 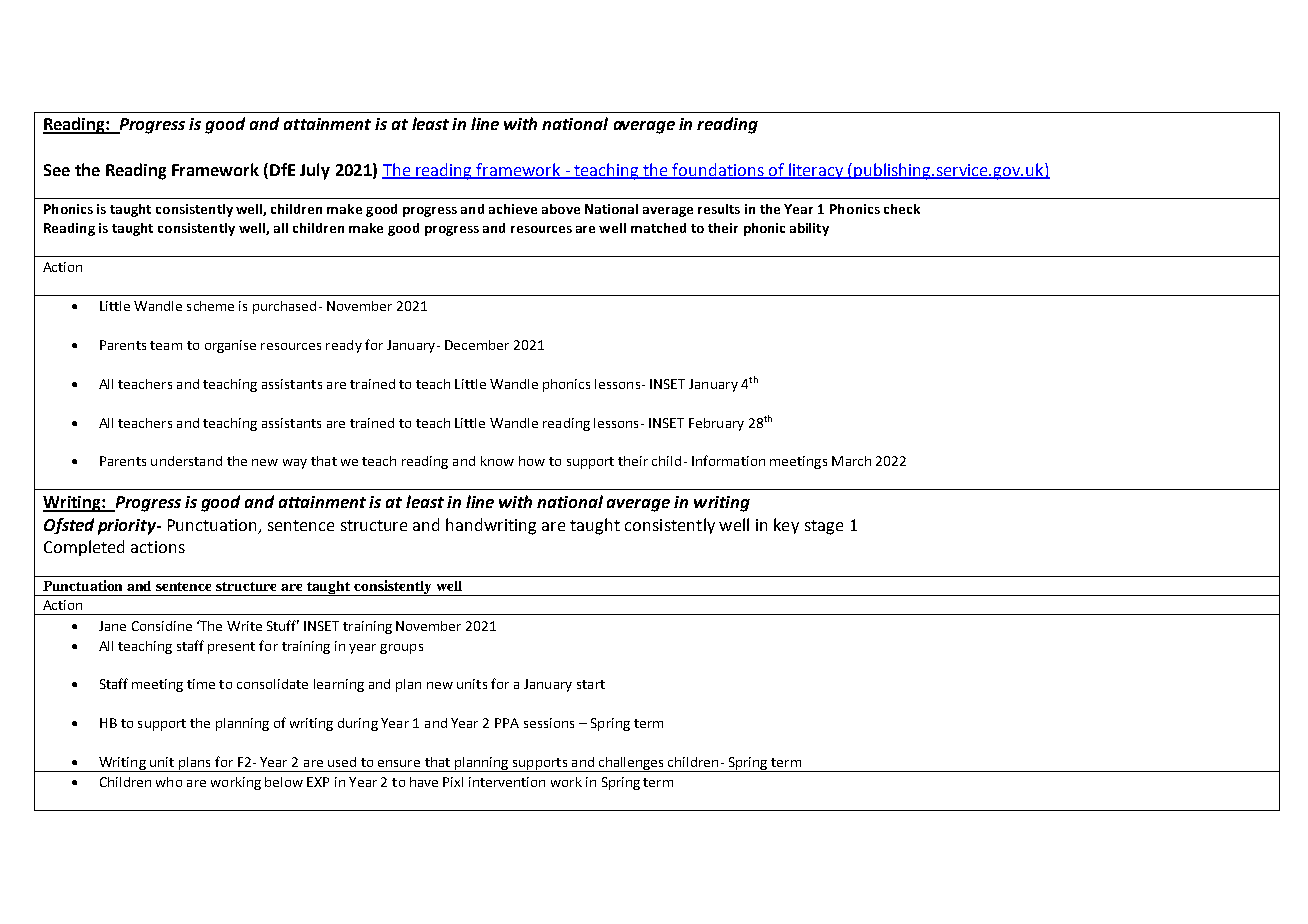 I want to click on how, so click(x=532, y=461).
